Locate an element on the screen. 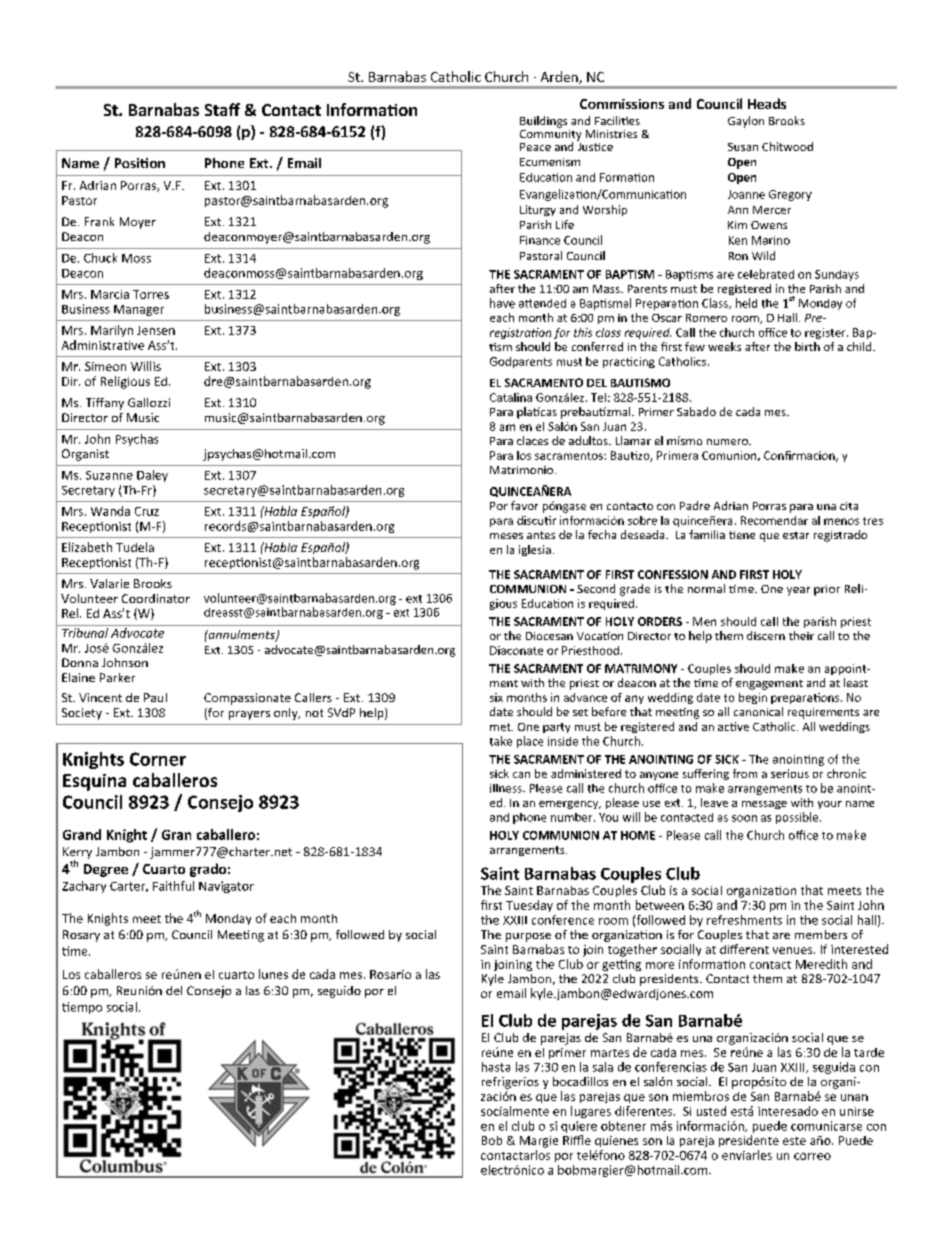  numero is located at coordinates (728, 442).
